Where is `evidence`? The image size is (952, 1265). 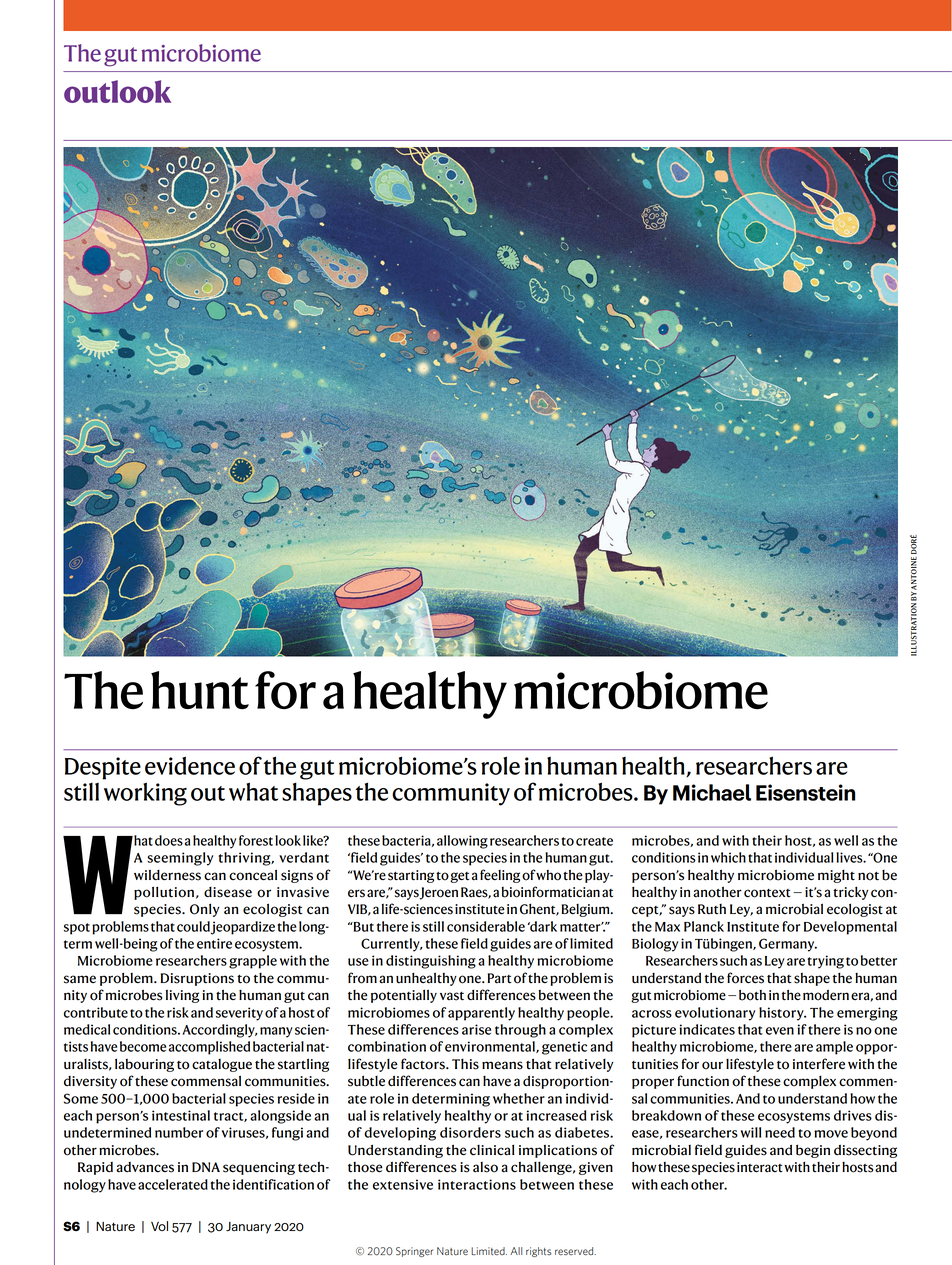 evidence is located at coordinates (190, 765).
